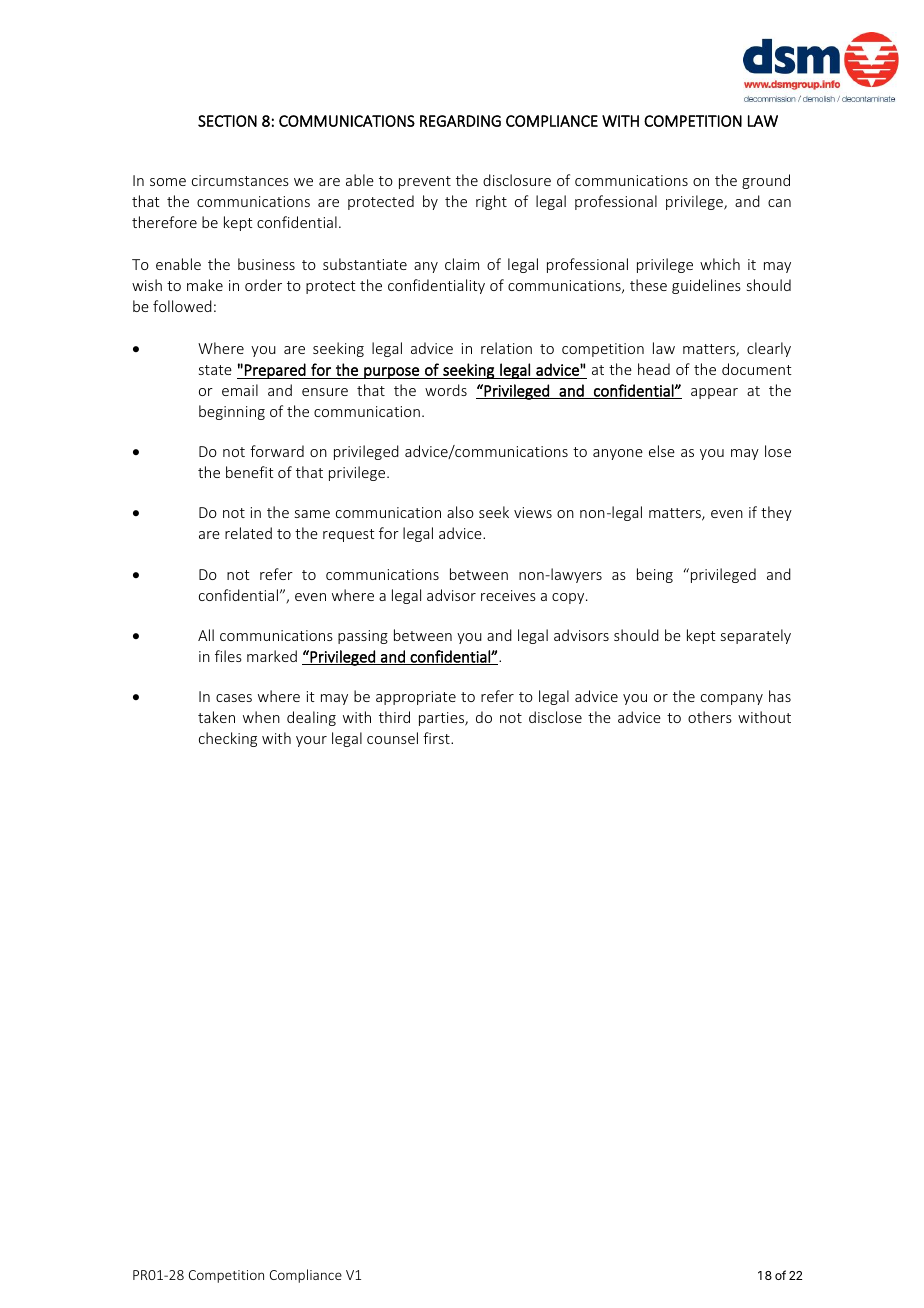 The height and width of the image is (1308, 924). Describe the element at coordinates (462, 264) in the image. I see `claim` at that location.
